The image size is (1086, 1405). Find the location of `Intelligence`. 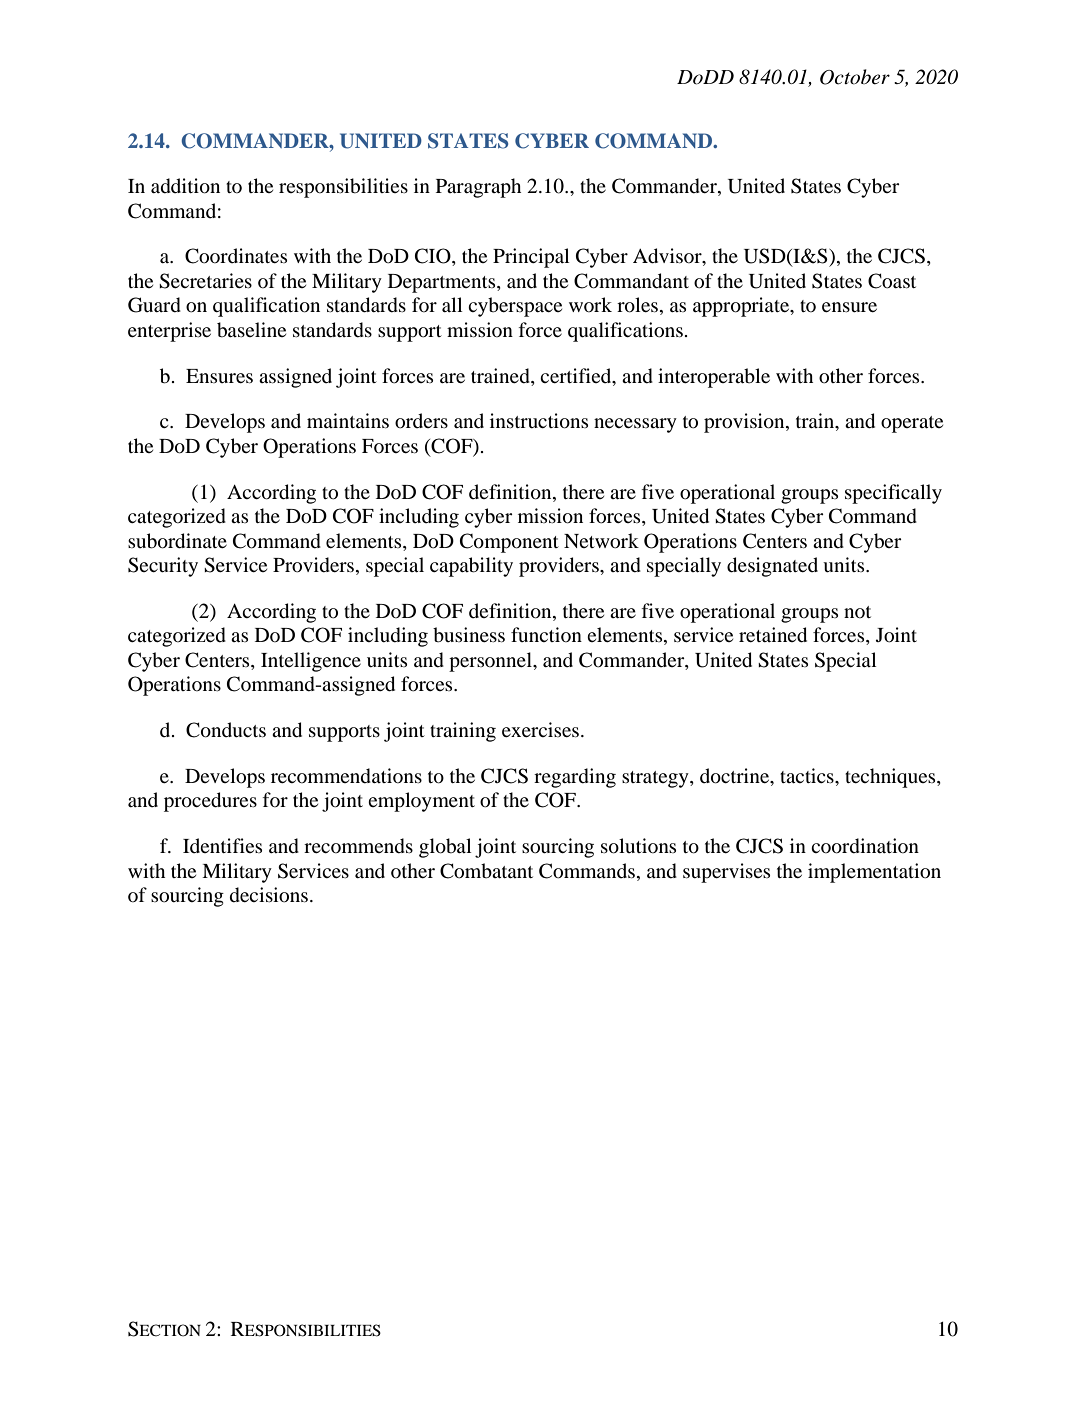

Intelligence is located at coordinates (311, 662).
